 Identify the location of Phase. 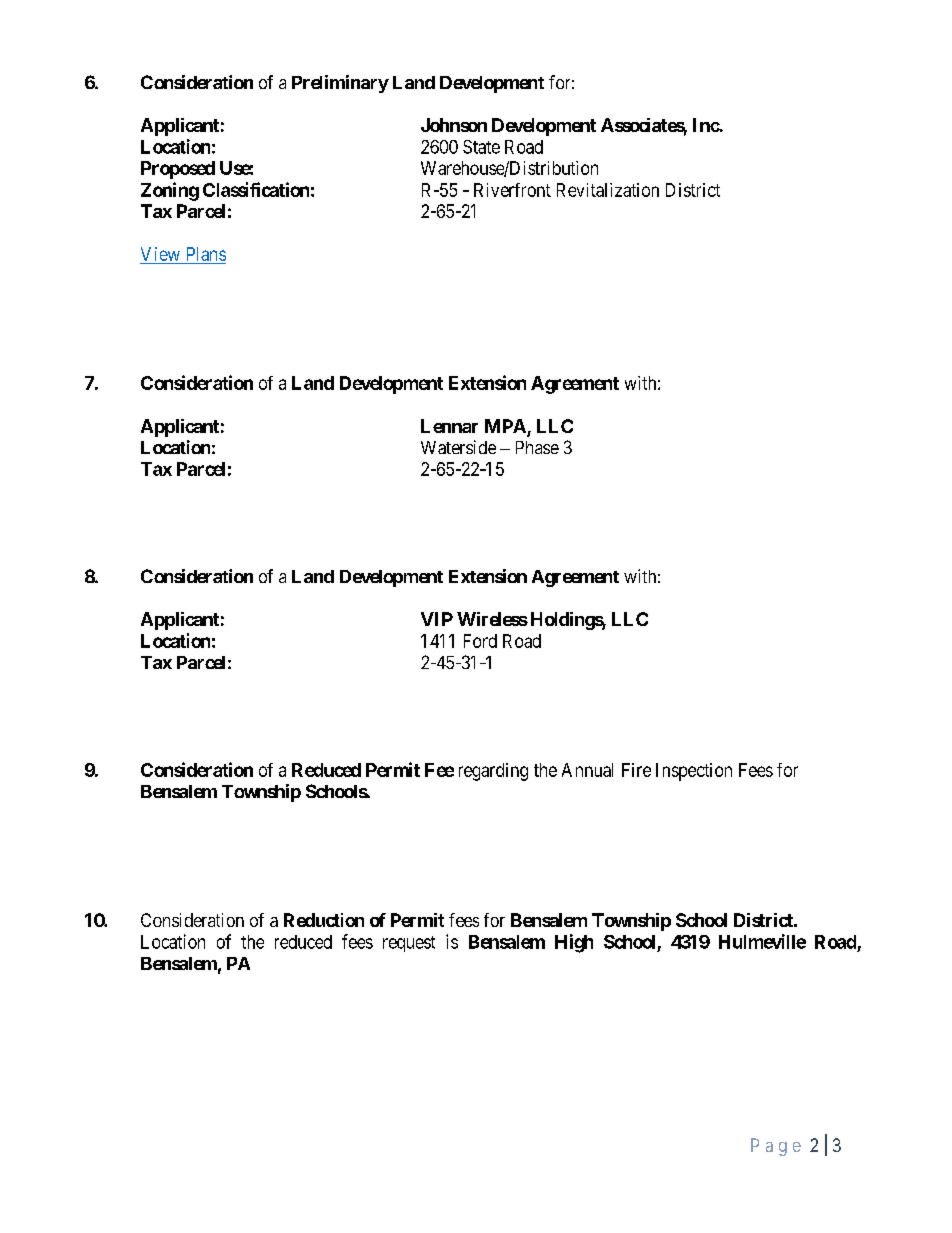
(537, 447).
